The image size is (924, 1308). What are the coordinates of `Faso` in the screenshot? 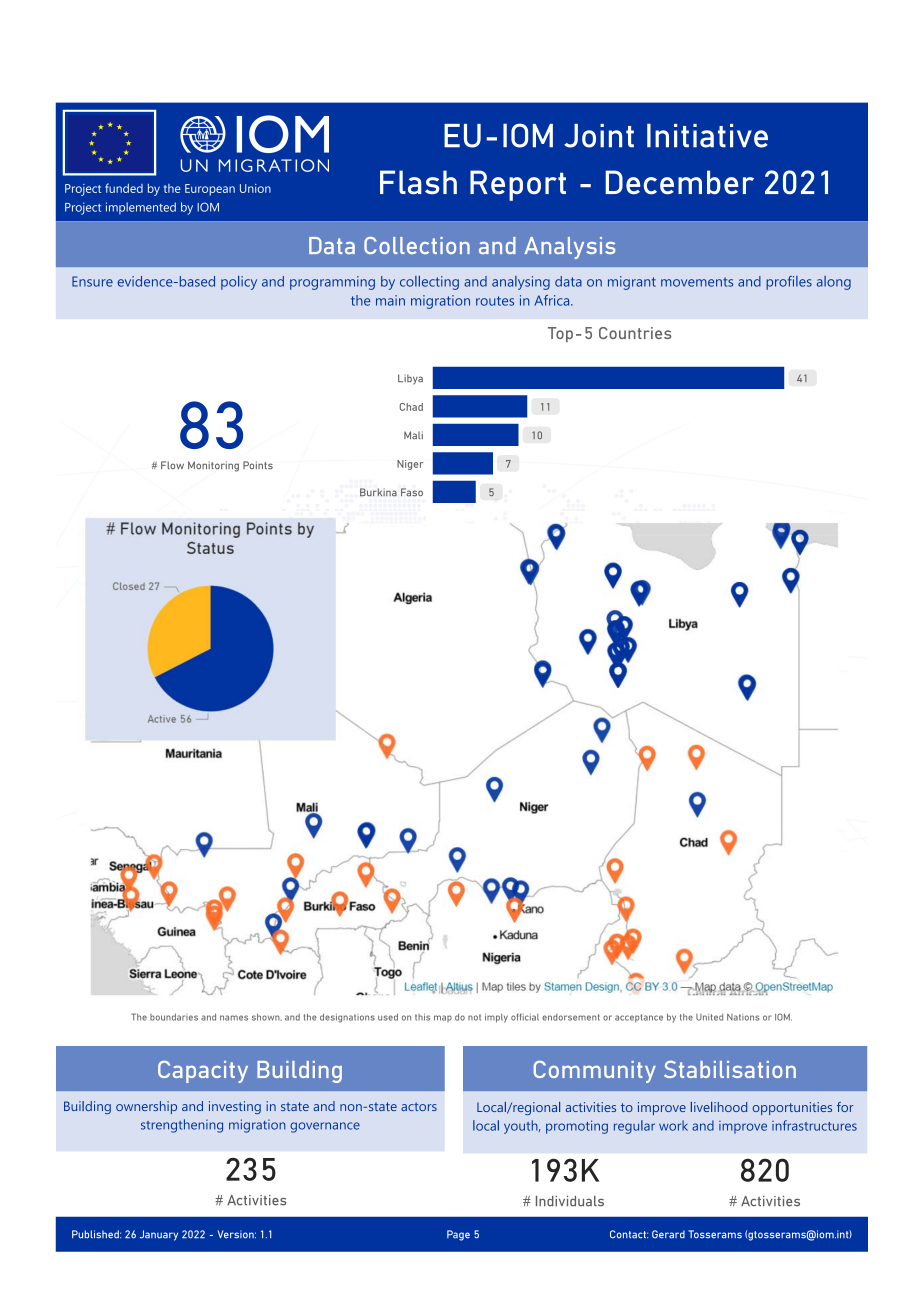 It's located at (412, 492).
